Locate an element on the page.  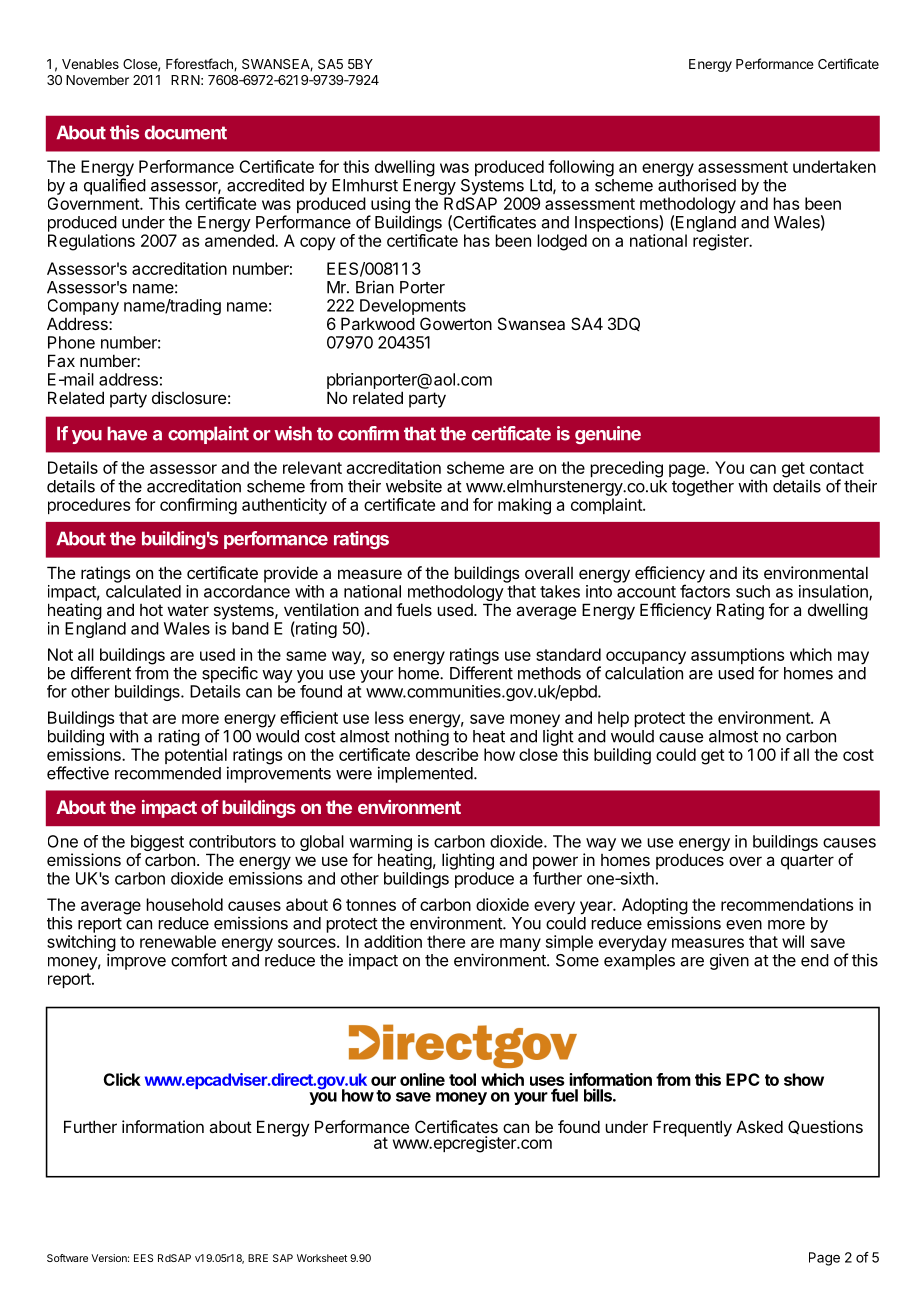
assumptions is located at coordinates (737, 657).
